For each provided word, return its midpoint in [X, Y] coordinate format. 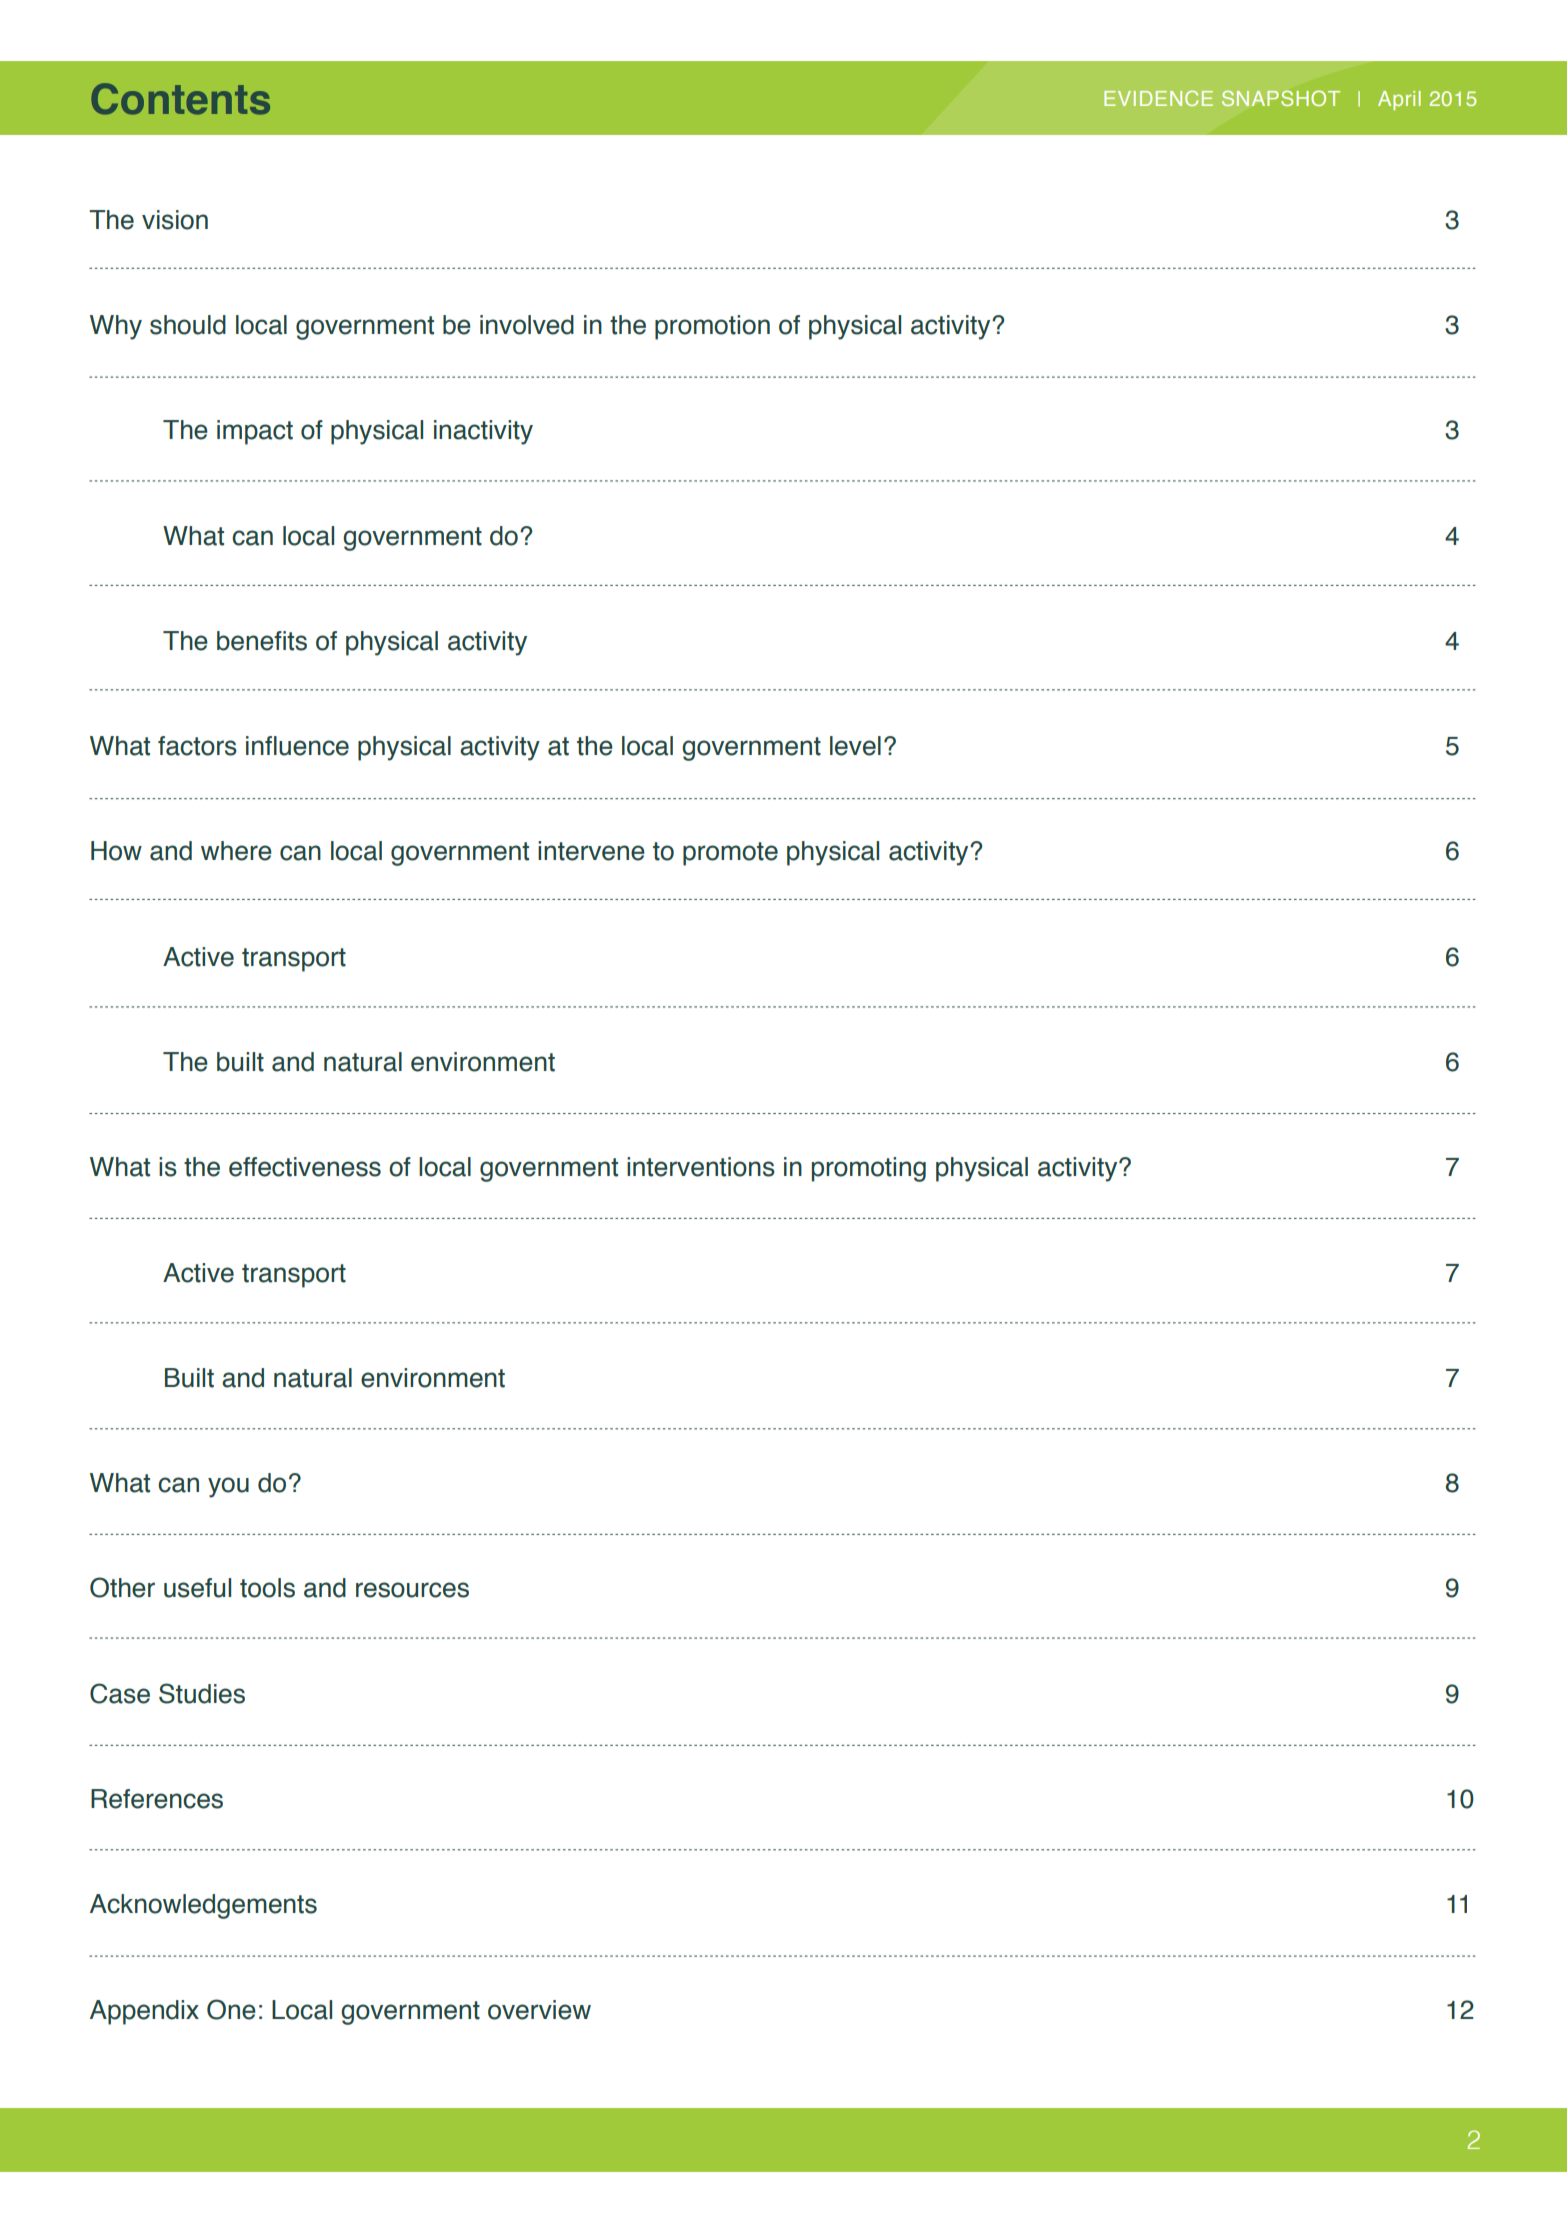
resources [412, 1590]
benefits [262, 641]
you [228, 1487]
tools [267, 1588]
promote [730, 854]
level [855, 746]
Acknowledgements [203, 1906]
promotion [712, 327]
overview [539, 2010]
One [231, 2009]
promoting [869, 1169]
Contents [180, 99]
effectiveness [305, 1167]
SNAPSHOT [1281, 98]
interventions [701, 1167]
